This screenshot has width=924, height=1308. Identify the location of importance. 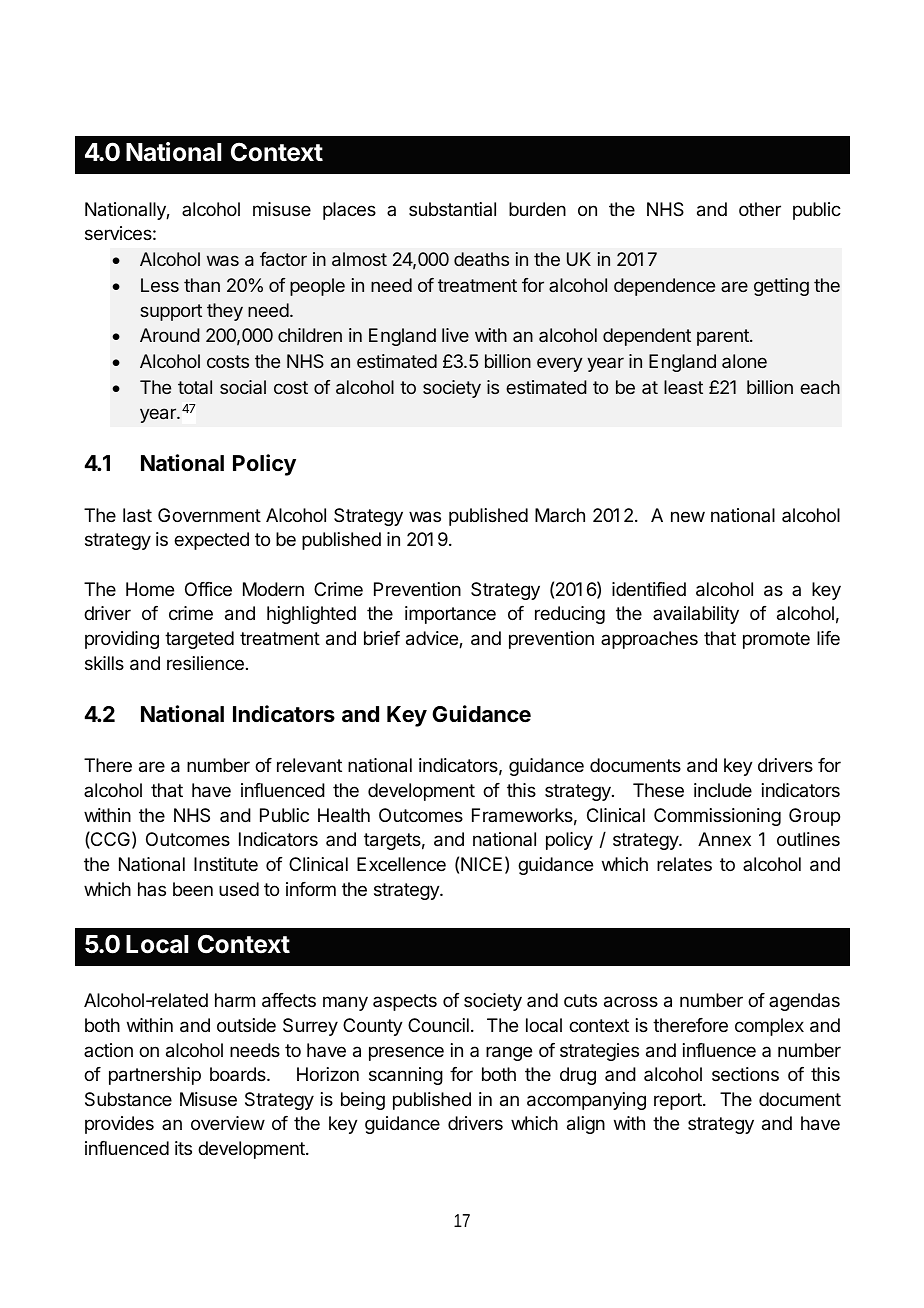
(450, 615).
